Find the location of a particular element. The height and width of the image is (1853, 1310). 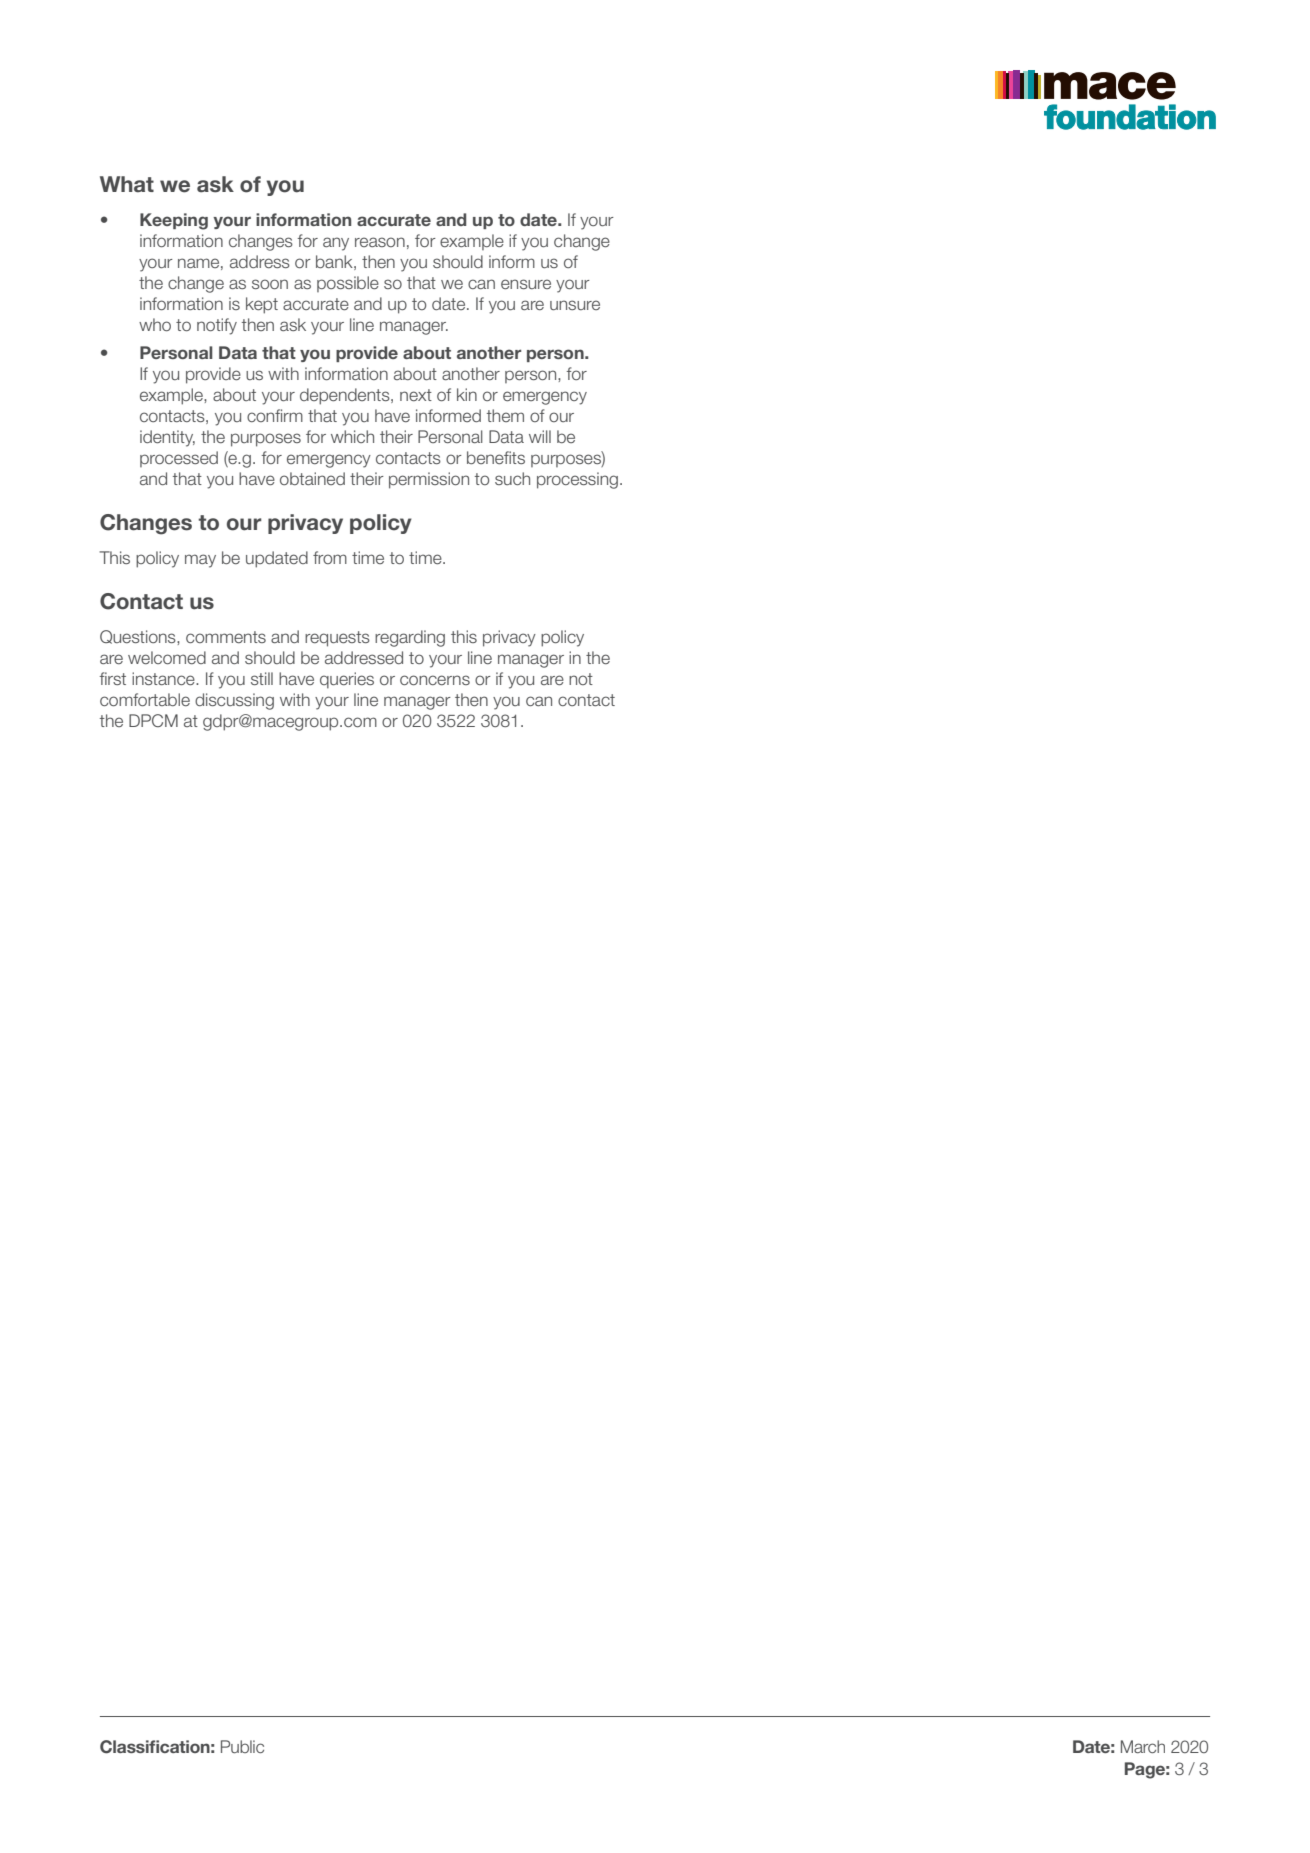

ensure is located at coordinates (526, 284).
